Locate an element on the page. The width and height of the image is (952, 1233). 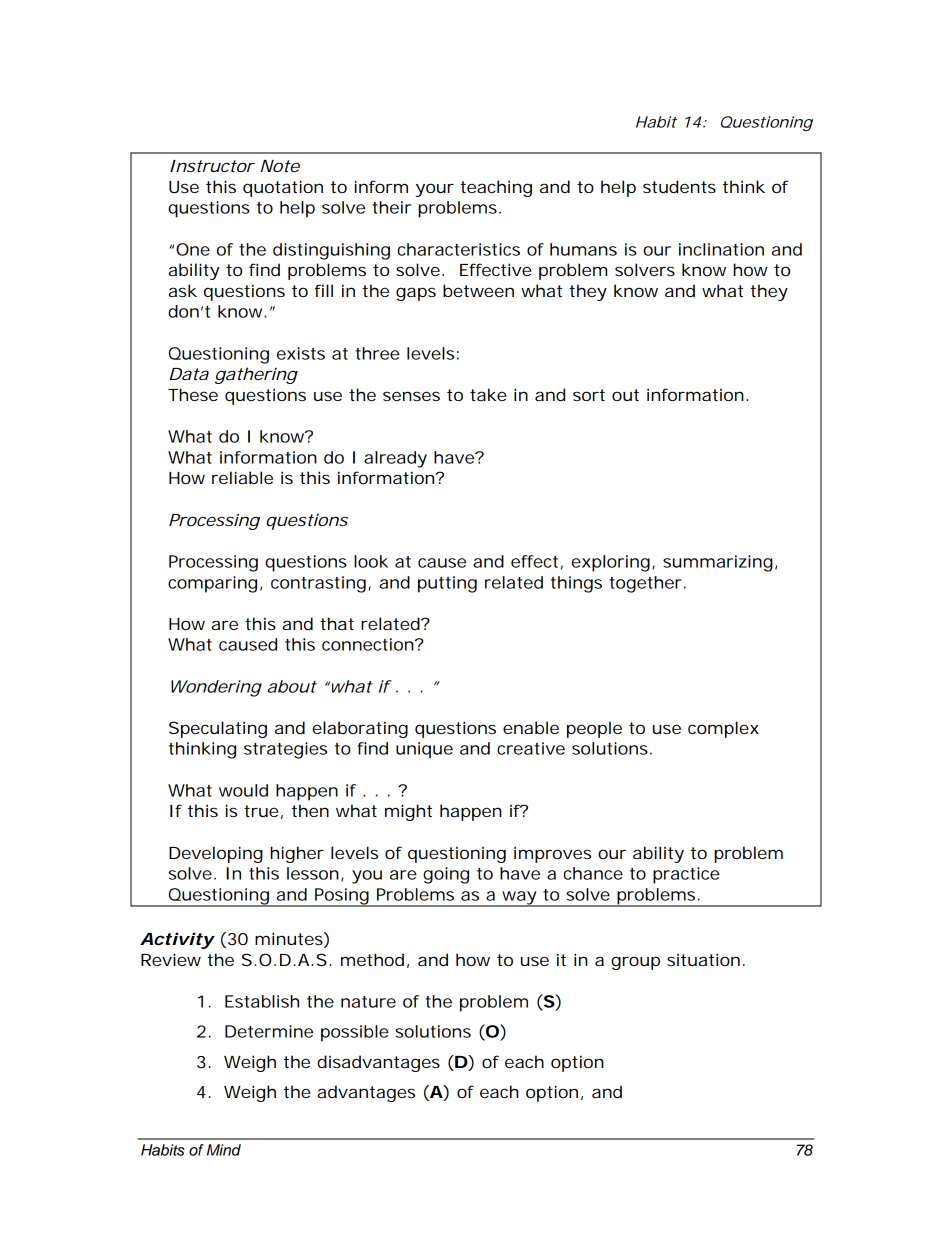
possible is located at coordinates (355, 1033).
